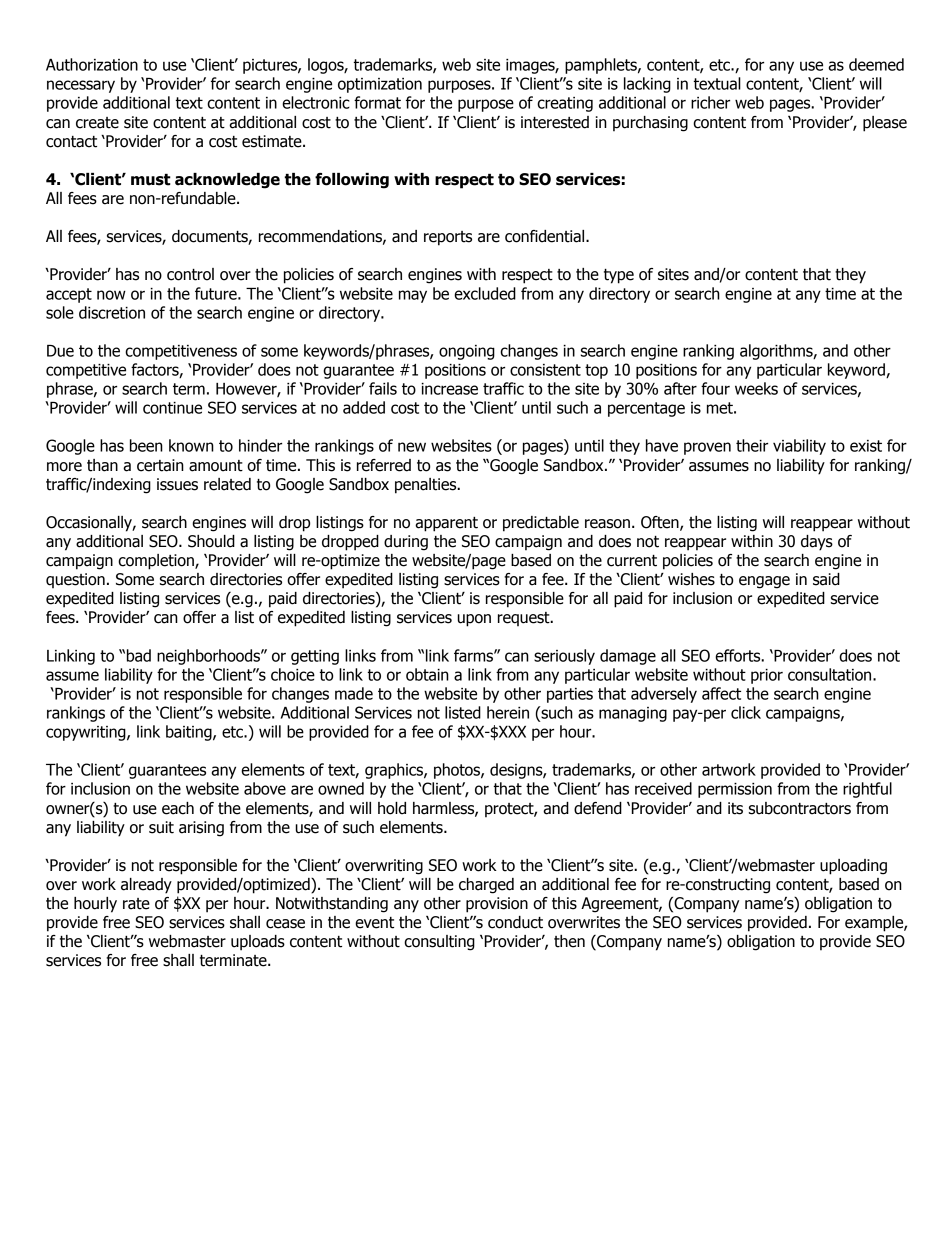 The height and width of the screenshot is (1233, 952). I want to click on optimization, so click(380, 85).
